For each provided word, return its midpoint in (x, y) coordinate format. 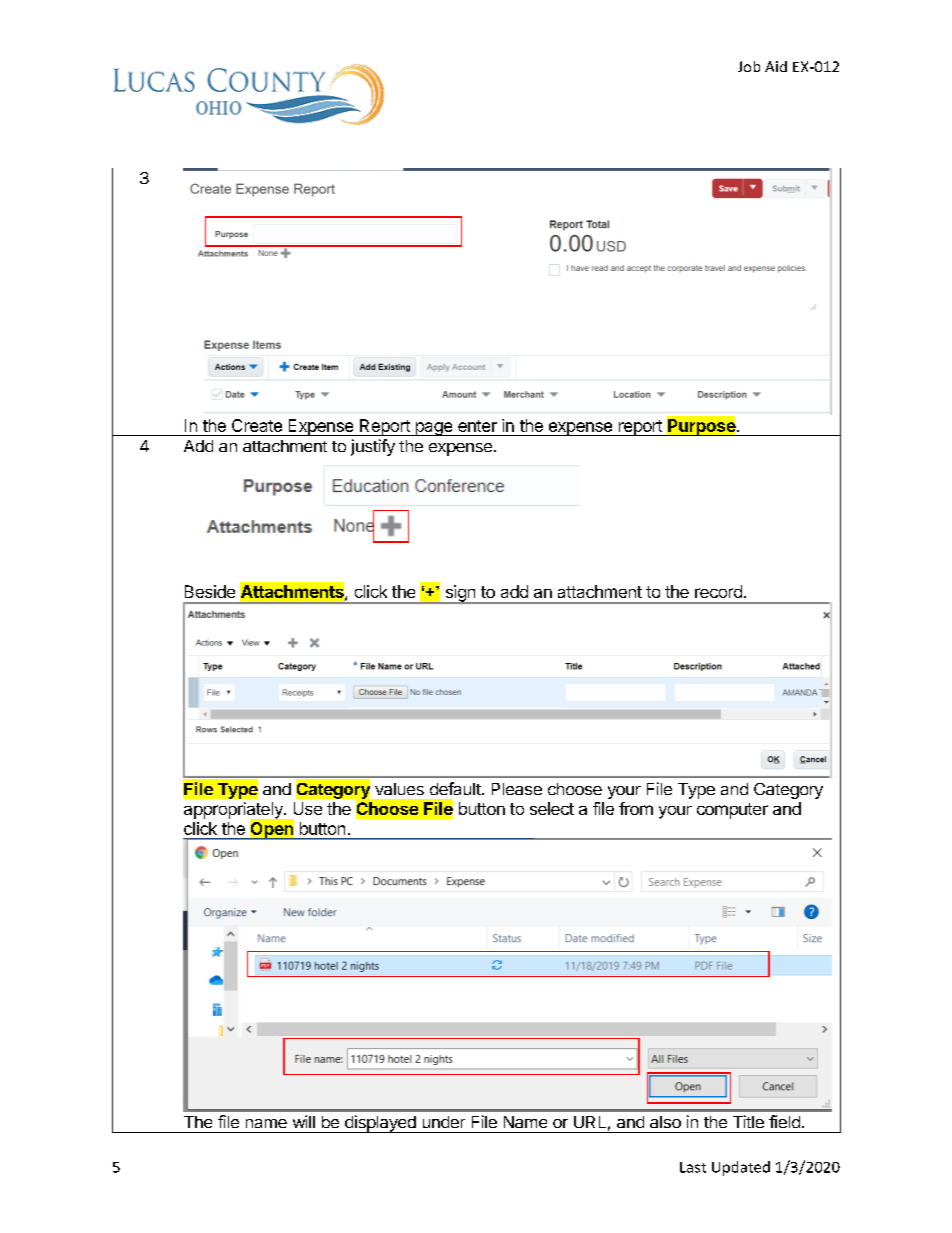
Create (257, 425)
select (552, 808)
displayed (380, 1124)
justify (373, 447)
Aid (776, 66)
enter (477, 426)
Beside (210, 591)
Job (749, 66)
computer (732, 811)
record (718, 591)
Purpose (701, 426)
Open (271, 830)
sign (460, 594)
